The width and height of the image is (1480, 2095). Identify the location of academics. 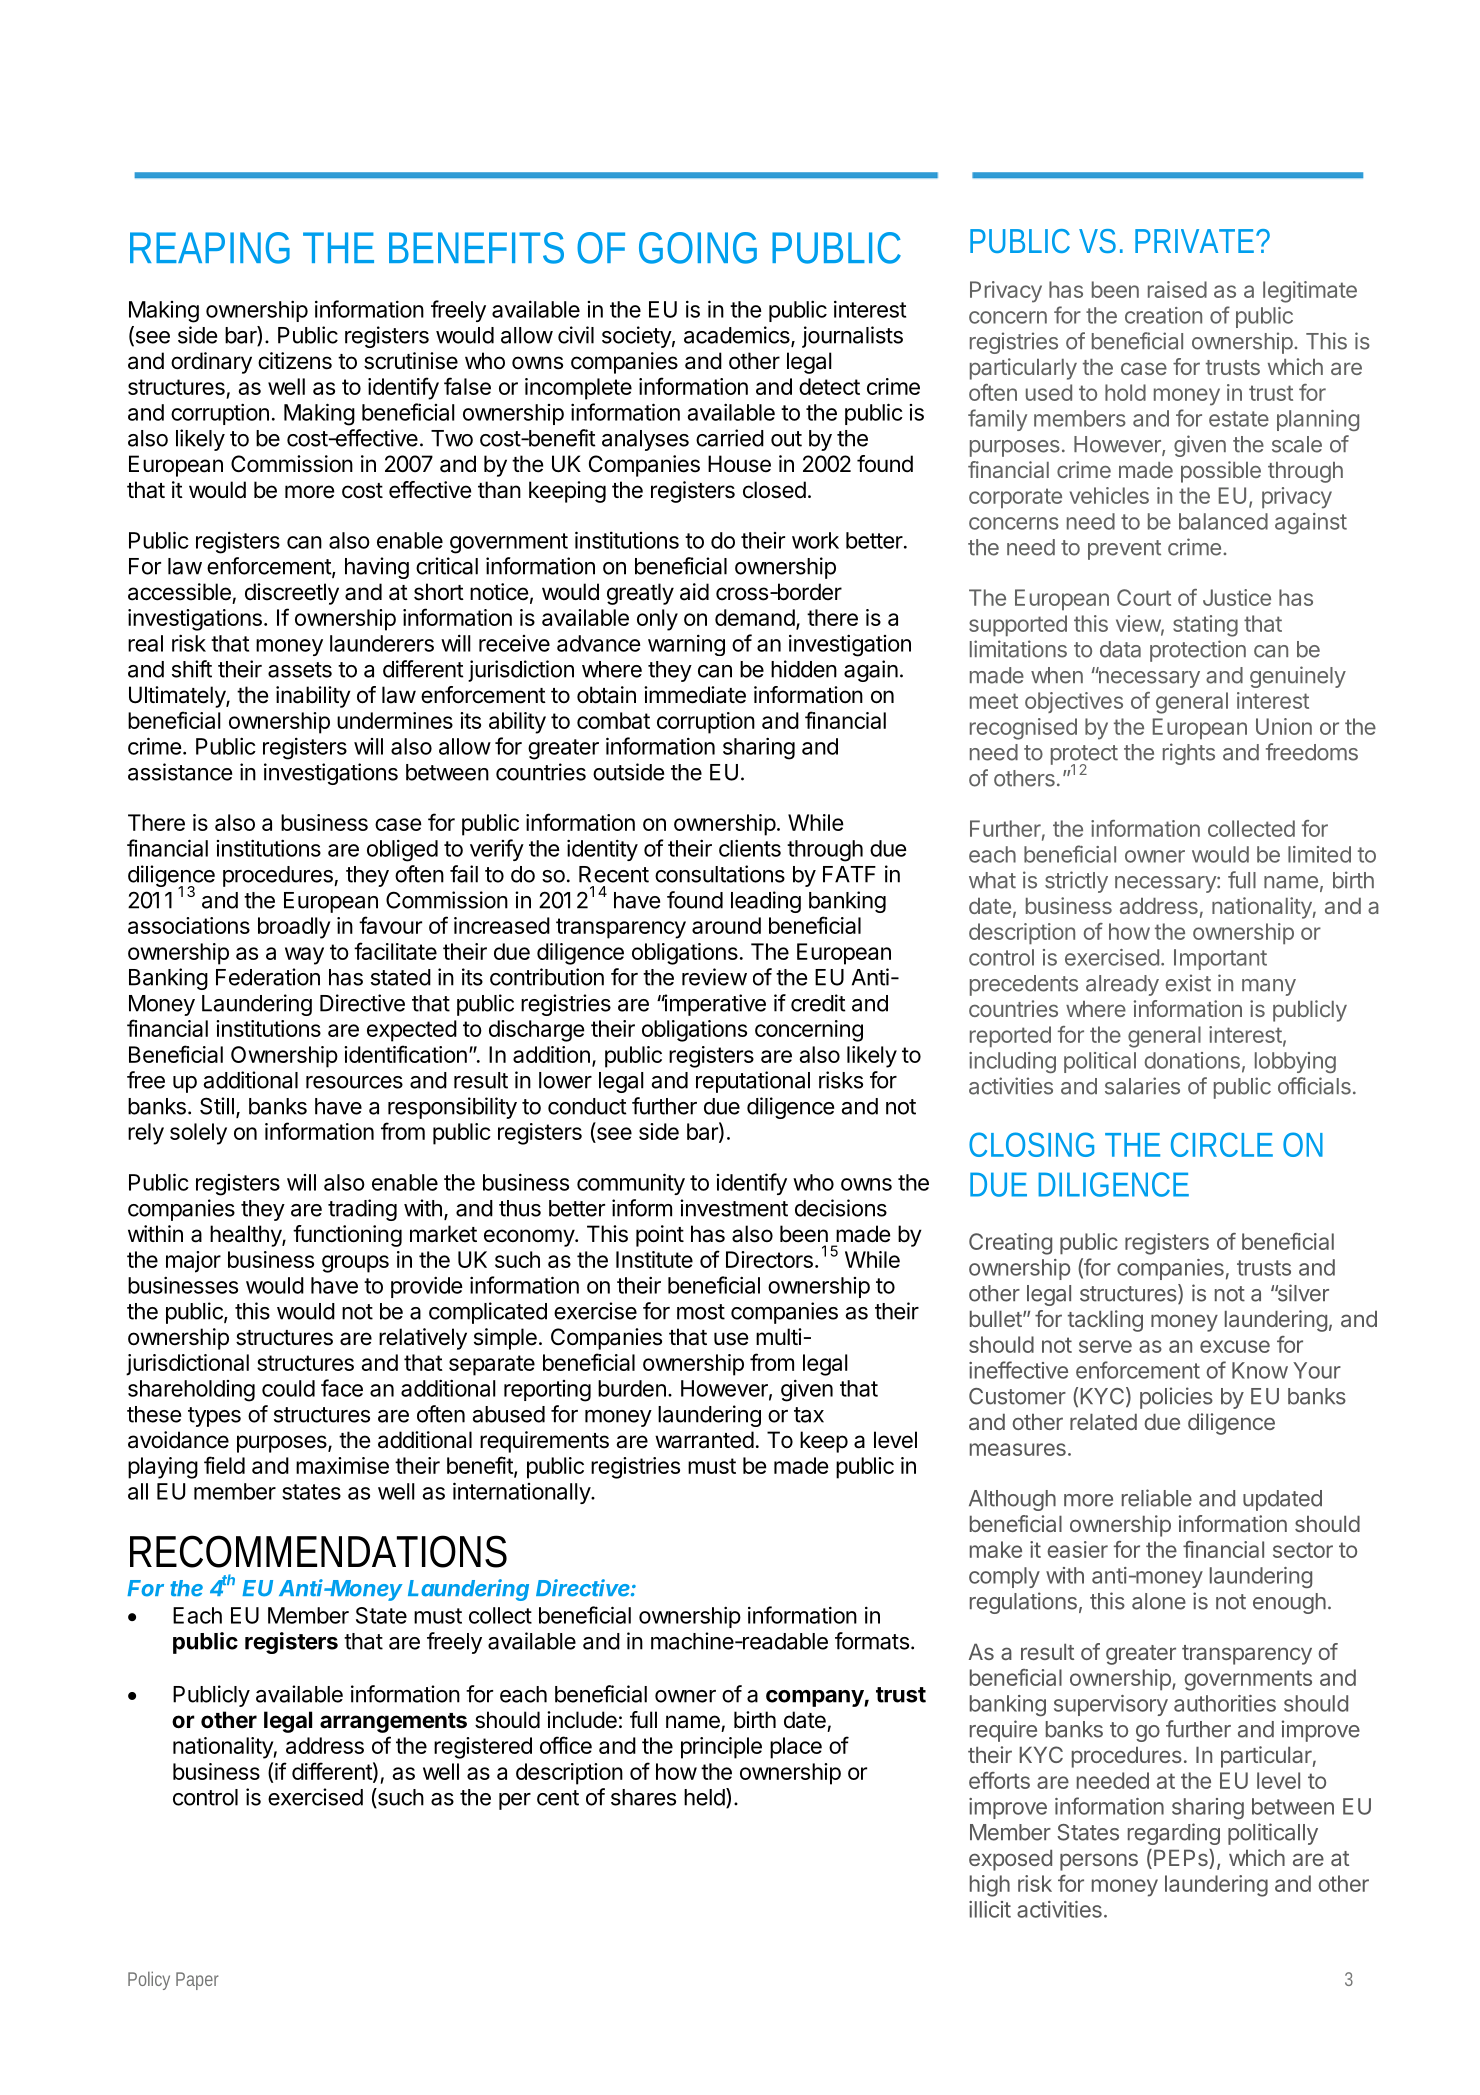
(738, 336).
